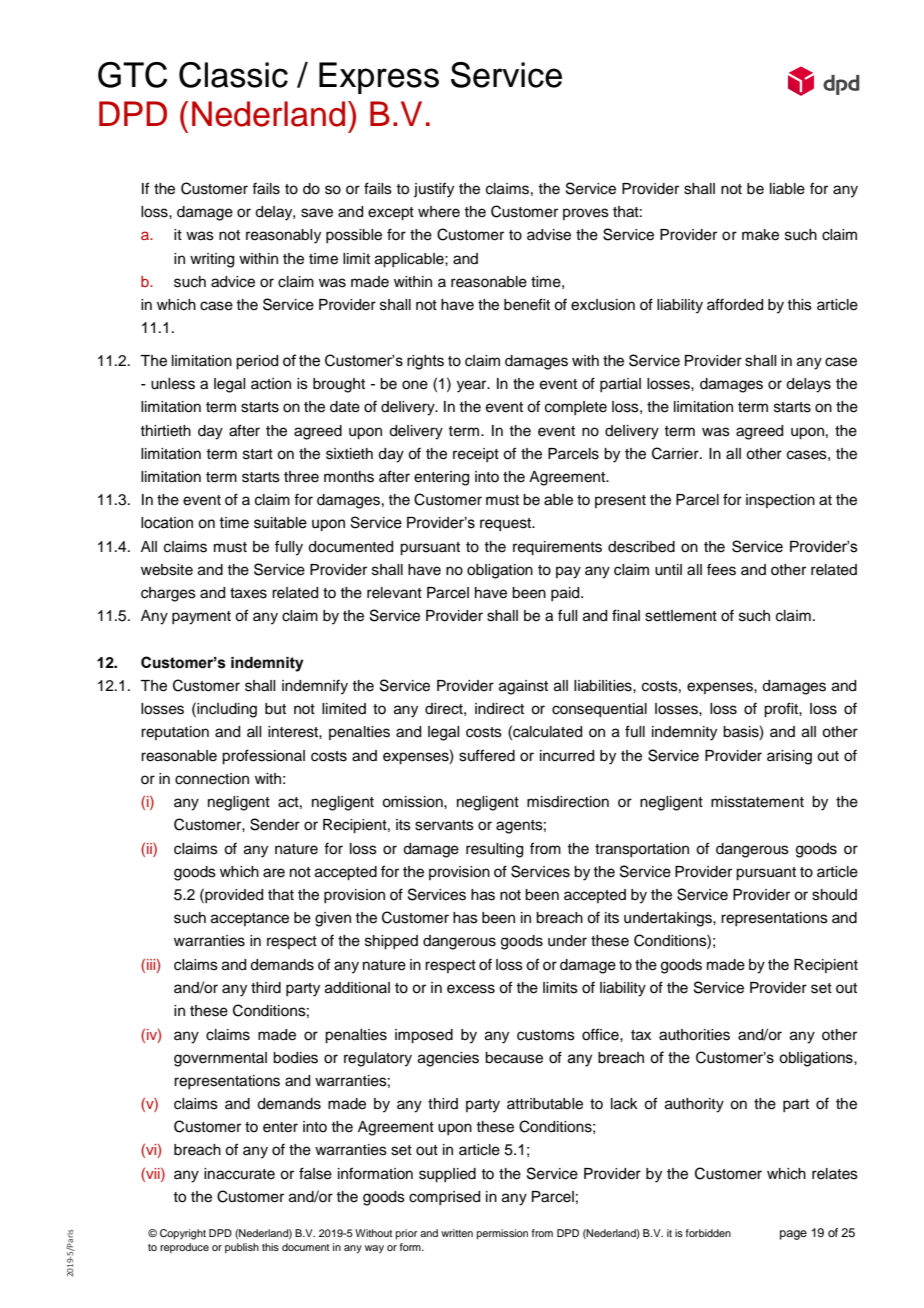  I want to click on make, so click(760, 235).
